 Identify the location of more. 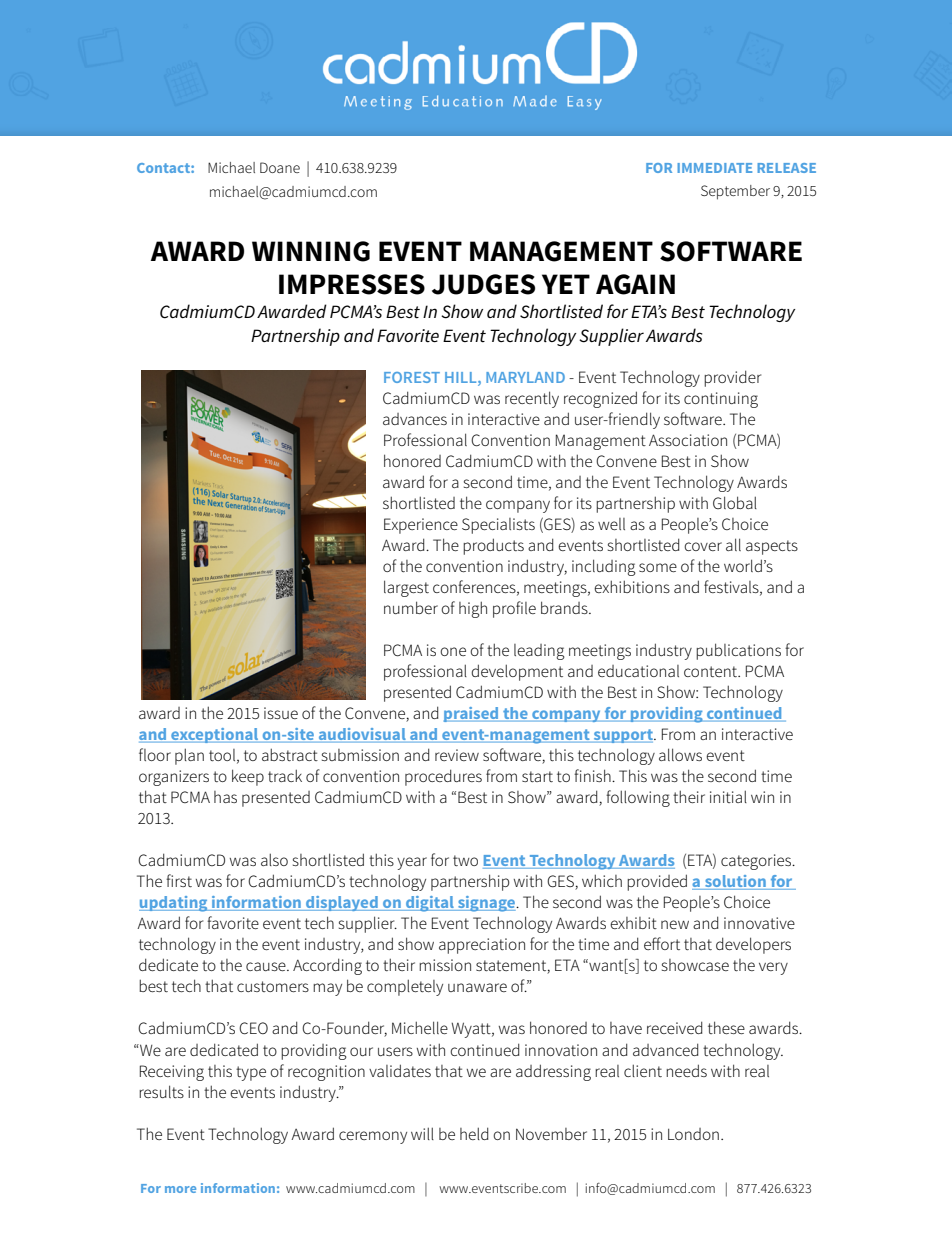
(180, 1189).
